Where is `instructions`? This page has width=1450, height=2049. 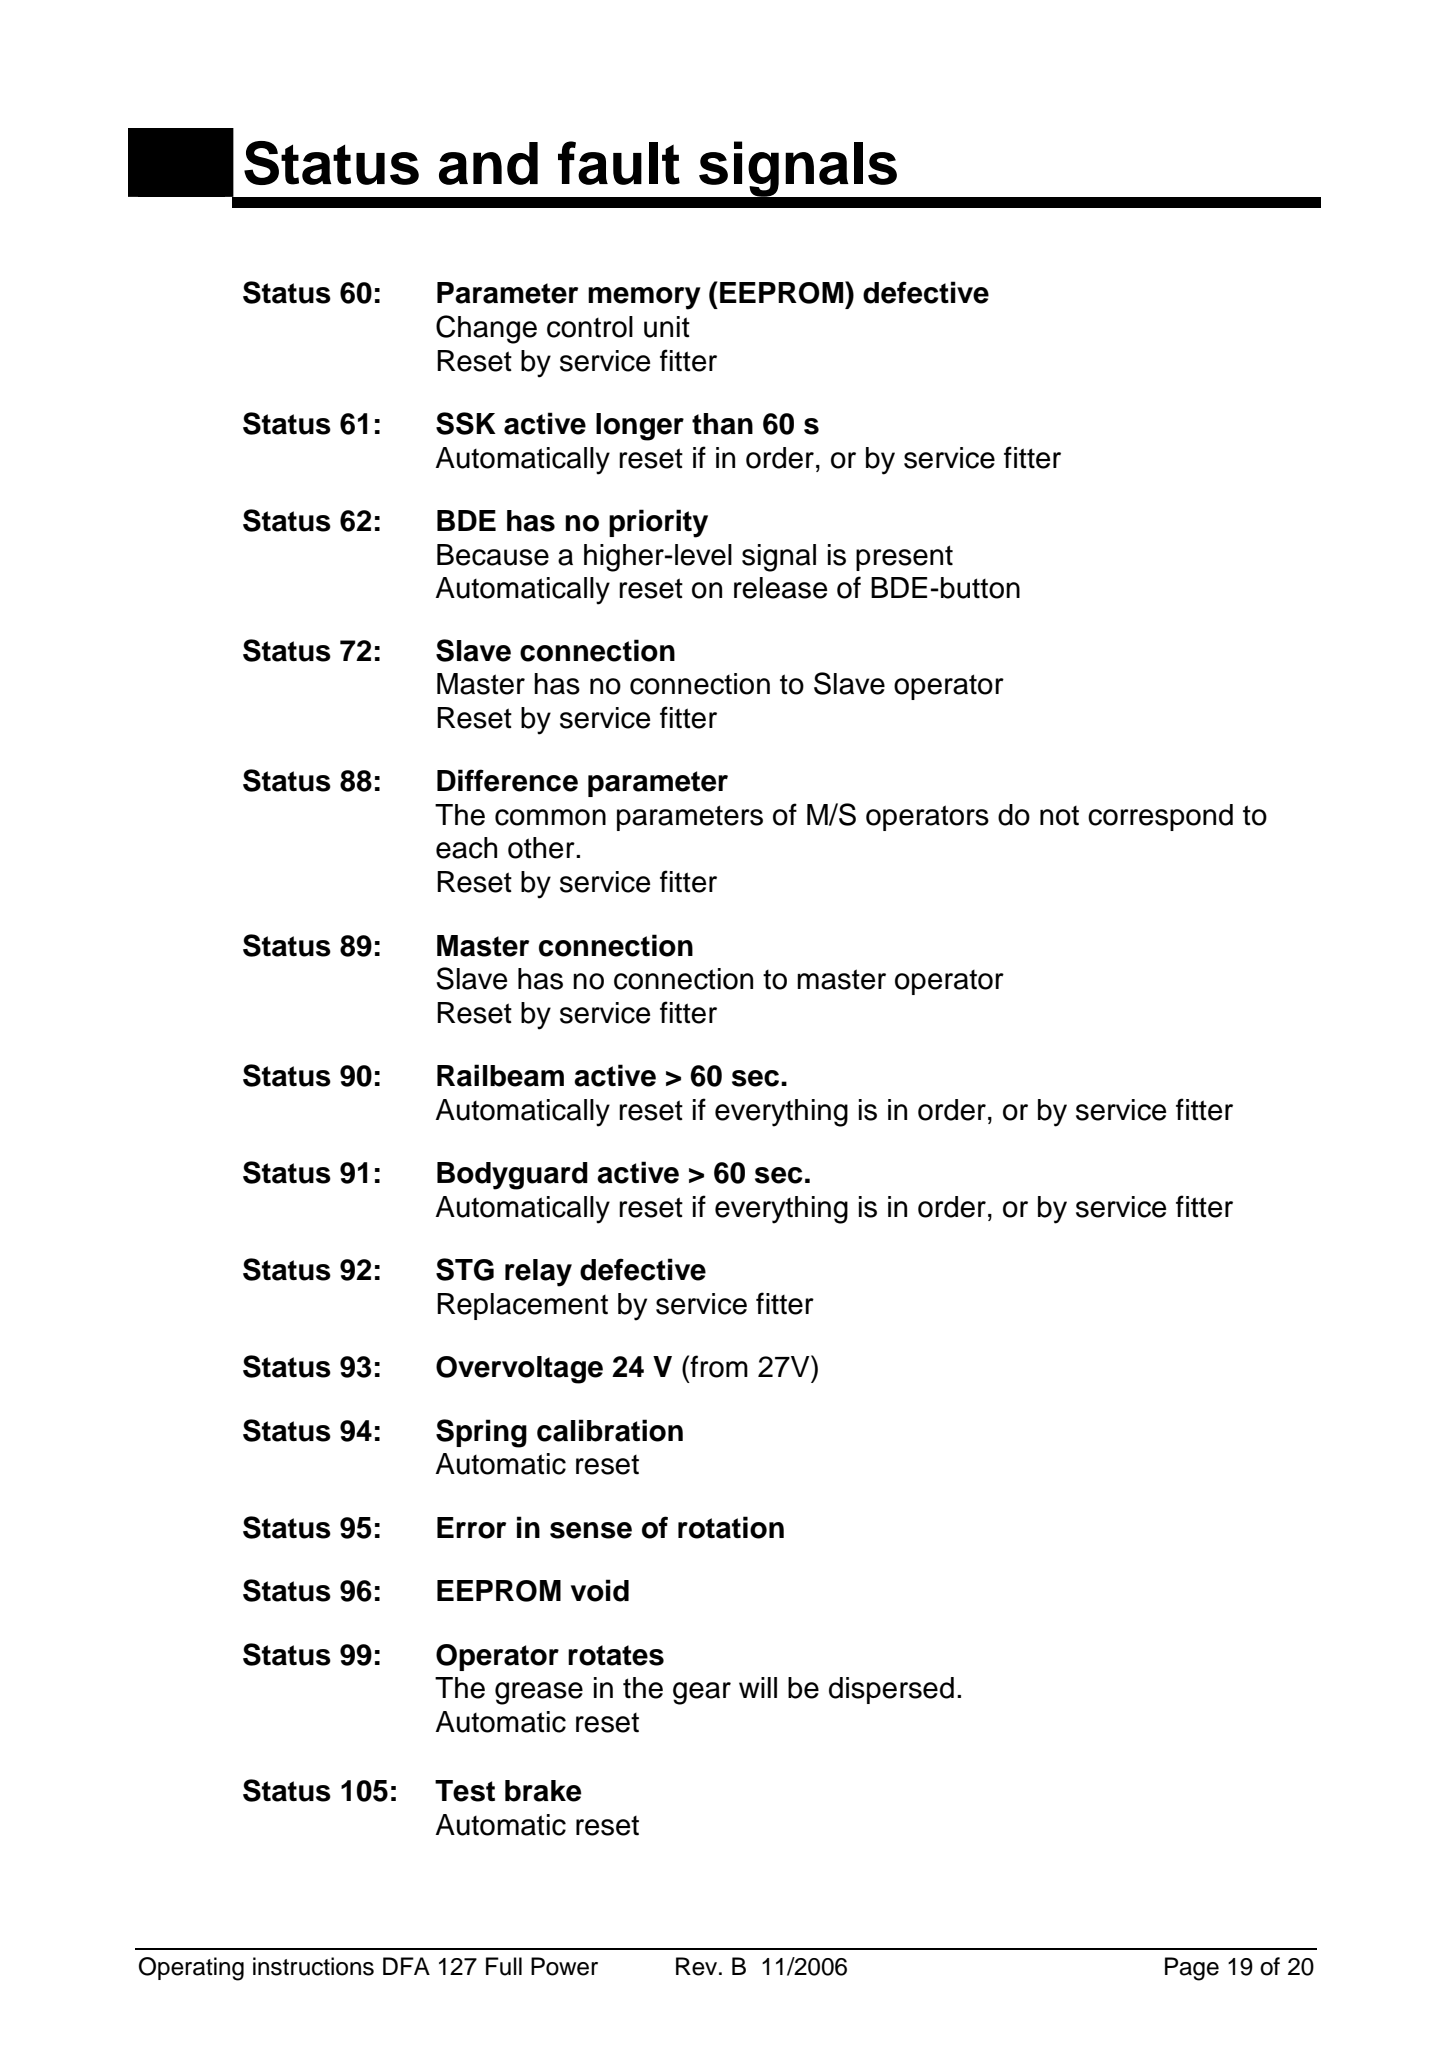
instructions is located at coordinates (313, 1966).
